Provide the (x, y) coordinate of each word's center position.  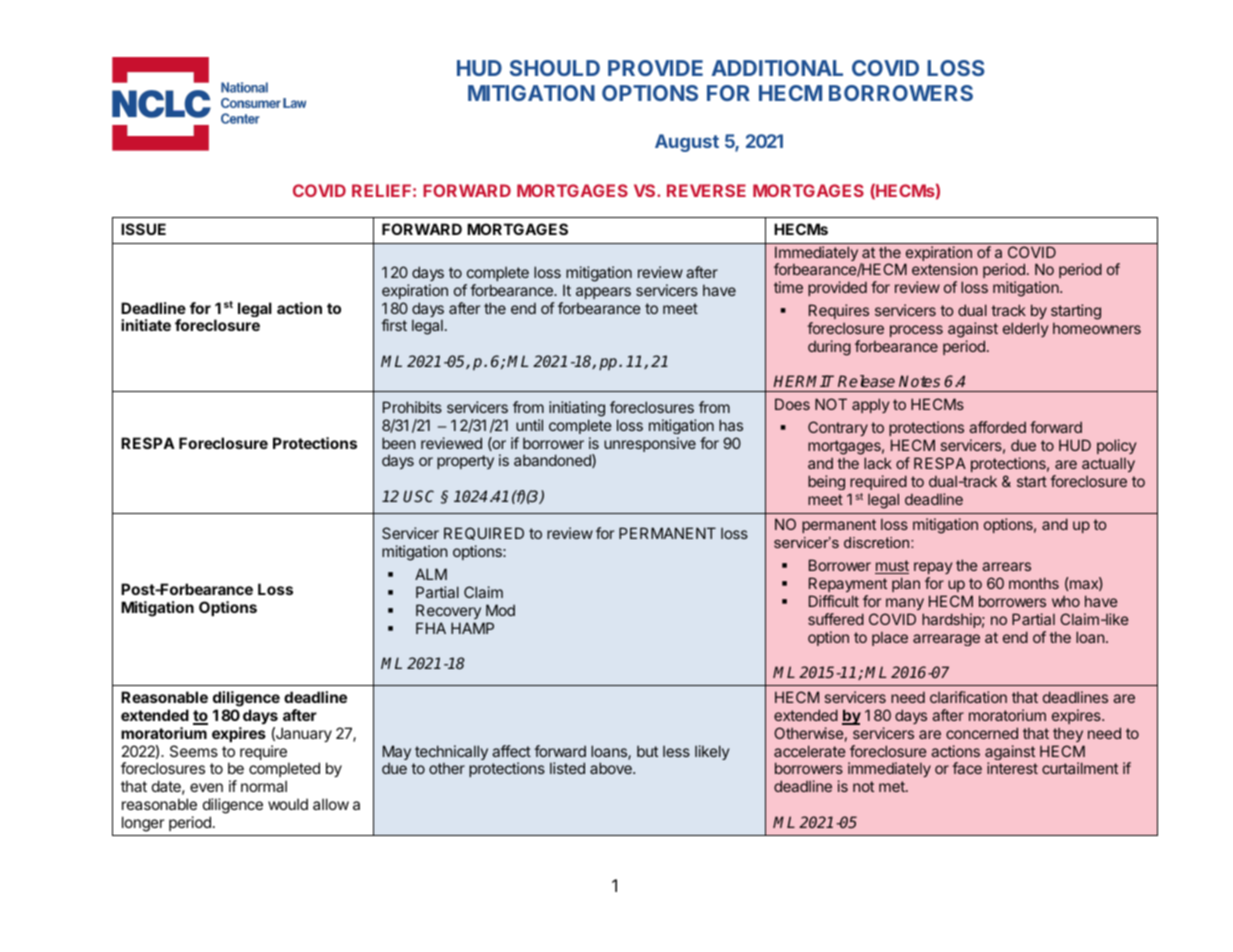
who (1066, 601)
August (687, 143)
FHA (431, 628)
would (288, 804)
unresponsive (650, 444)
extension (944, 269)
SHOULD (555, 68)
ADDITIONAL (777, 68)
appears (603, 293)
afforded (997, 427)
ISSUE (143, 229)
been (399, 443)
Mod (500, 610)
